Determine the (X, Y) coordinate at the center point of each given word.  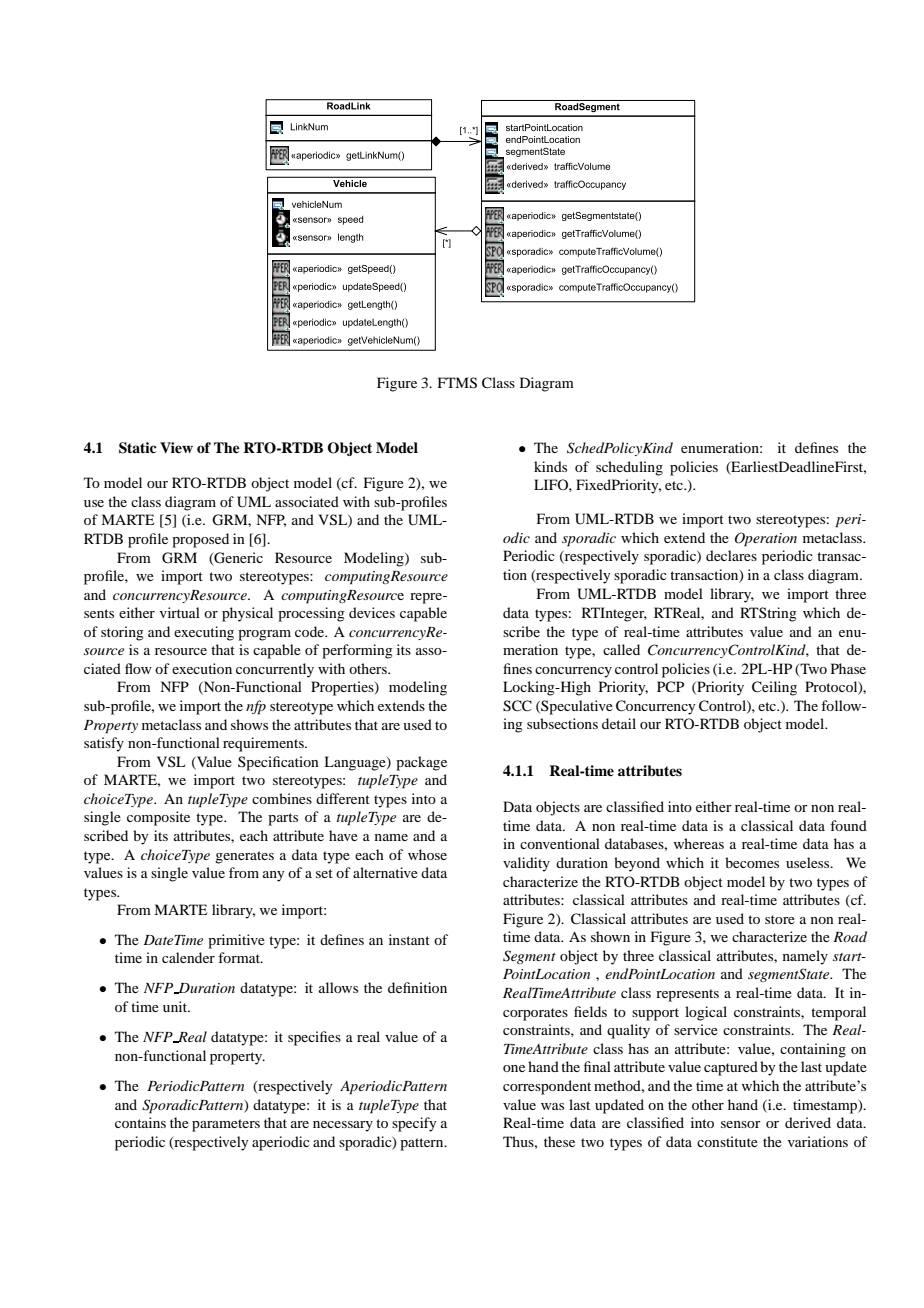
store (780, 919)
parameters (226, 1125)
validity (526, 864)
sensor (741, 1124)
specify (414, 1124)
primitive (236, 941)
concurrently (275, 670)
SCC (517, 706)
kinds (550, 466)
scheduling (629, 468)
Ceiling (774, 688)
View (176, 447)
